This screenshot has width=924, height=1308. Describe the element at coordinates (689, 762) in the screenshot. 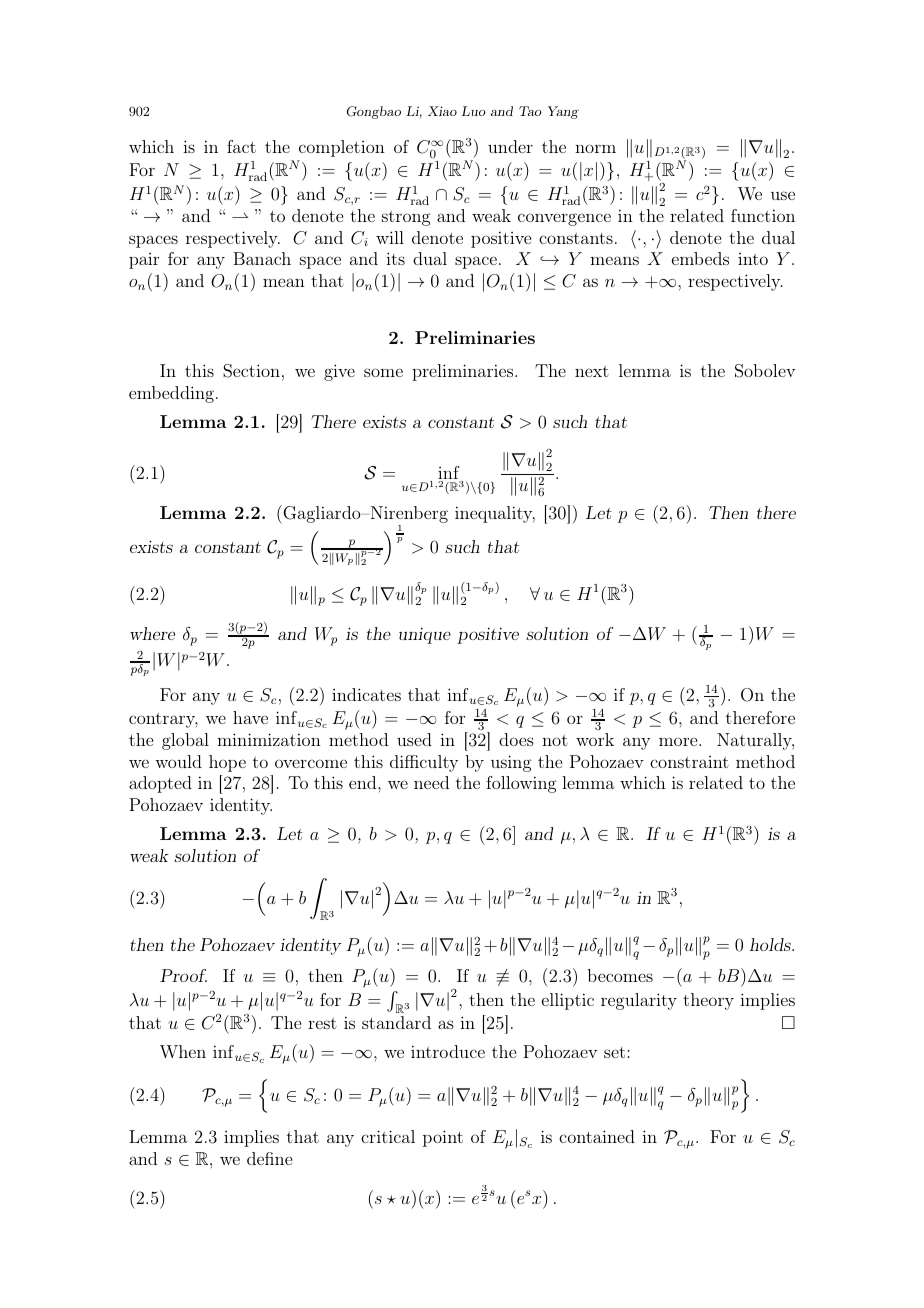

I see `constraint` at that location.
